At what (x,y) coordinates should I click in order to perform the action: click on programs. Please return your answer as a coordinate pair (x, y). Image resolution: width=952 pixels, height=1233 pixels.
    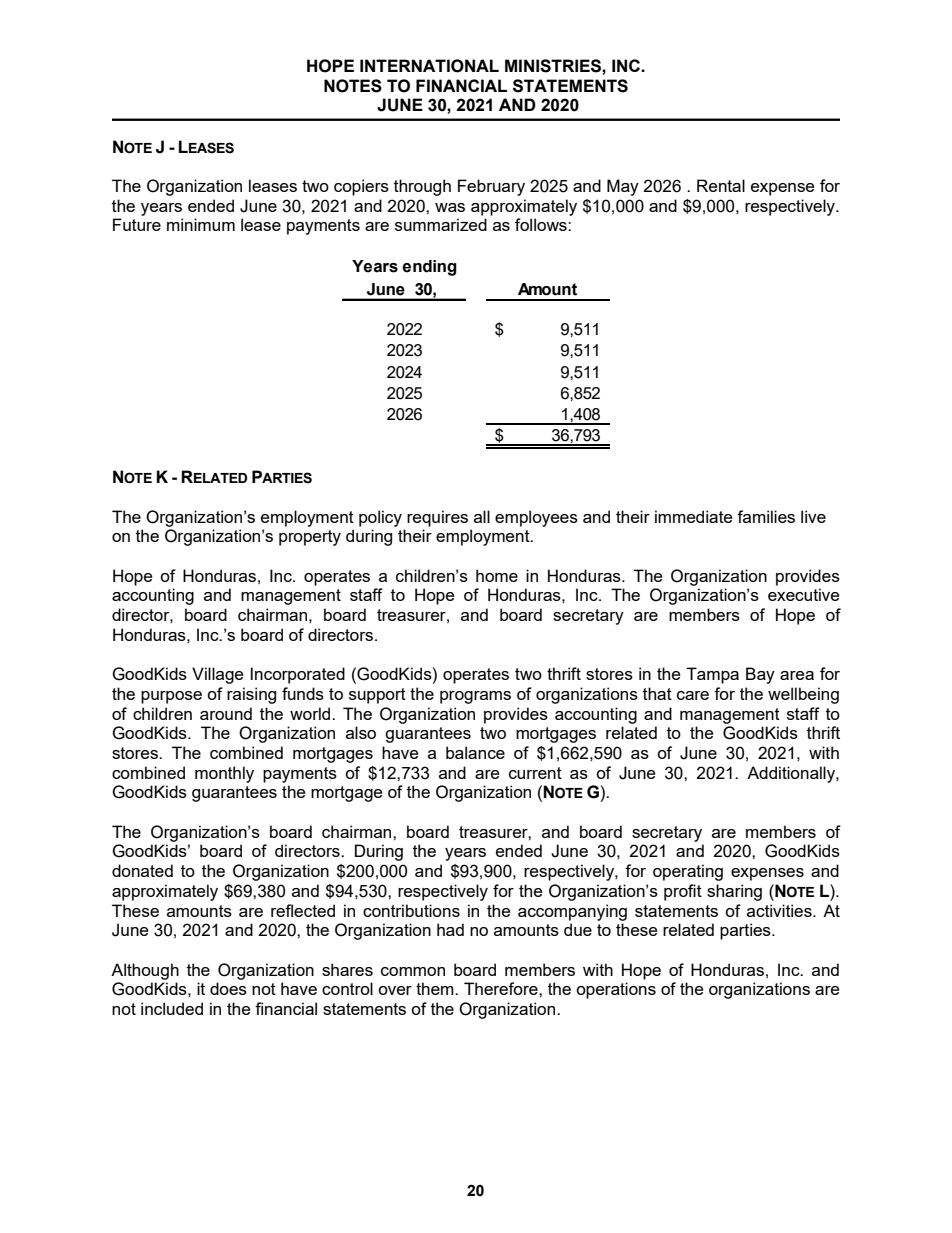
    Looking at the image, I should click on (475, 697).
